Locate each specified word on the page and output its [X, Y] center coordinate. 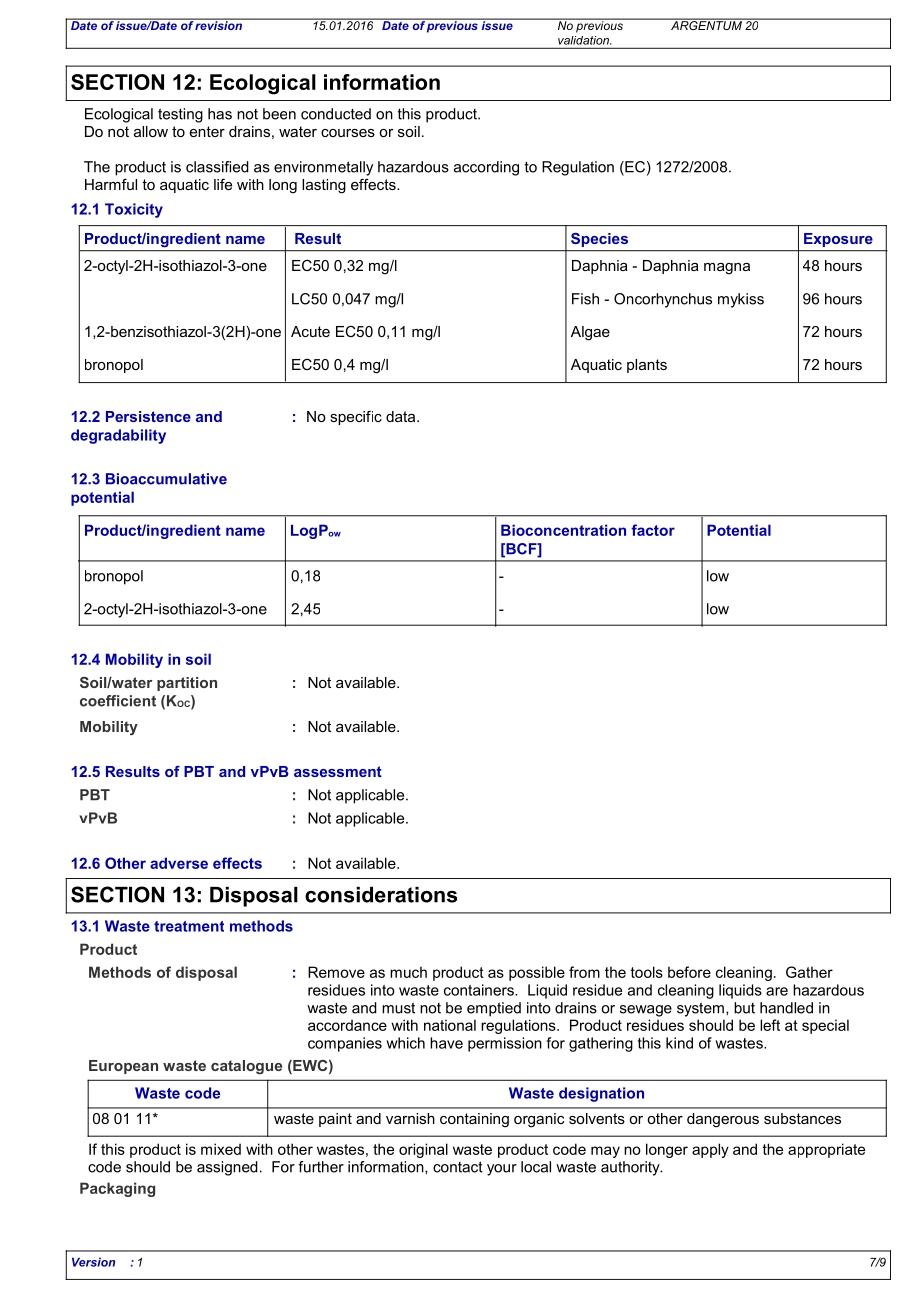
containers [480, 990]
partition [187, 684]
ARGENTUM [706, 24]
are [777, 991]
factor [653, 530]
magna [727, 269]
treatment [189, 926]
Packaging [117, 1189]
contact [458, 1167]
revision [219, 24]
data [402, 416]
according [486, 168]
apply [710, 1150]
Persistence [148, 416]
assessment [338, 771]
